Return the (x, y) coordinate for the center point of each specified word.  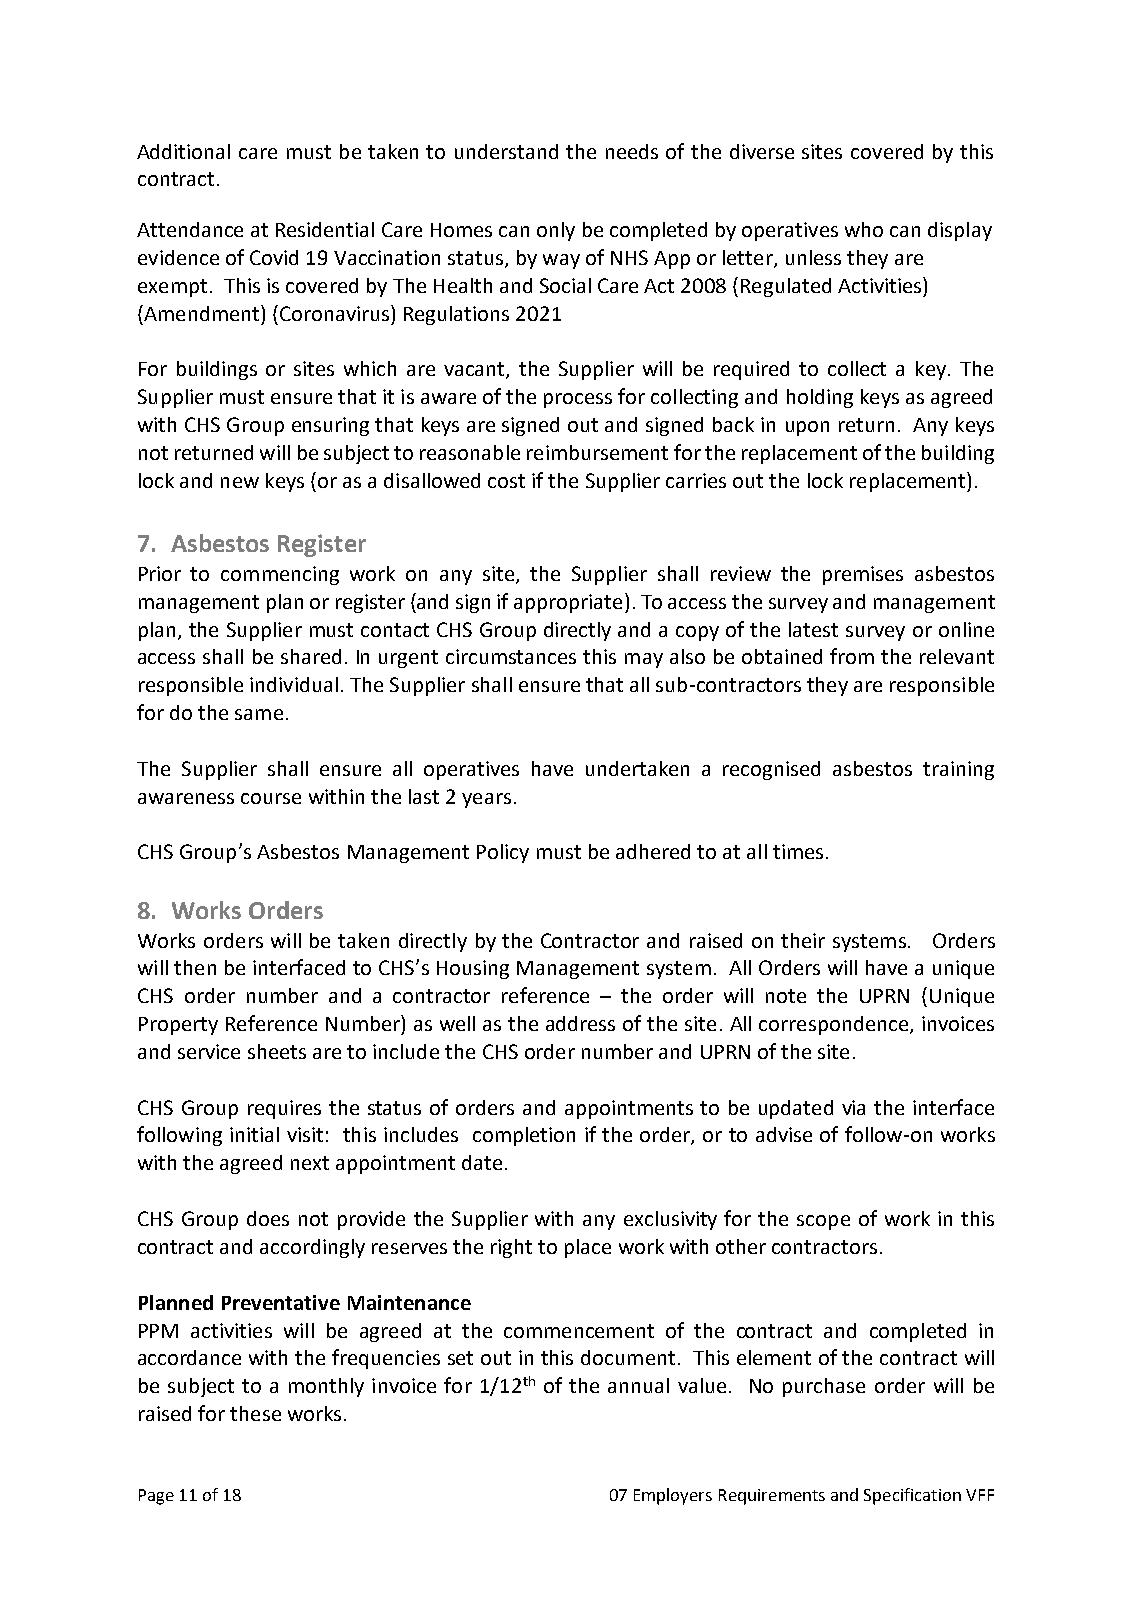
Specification (912, 1496)
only (556, 231)
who (864, 229)
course (271, 798)
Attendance (190, 229)
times (798, 851)
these (255, 1413)
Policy (503, 853)
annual (638, 1385)
